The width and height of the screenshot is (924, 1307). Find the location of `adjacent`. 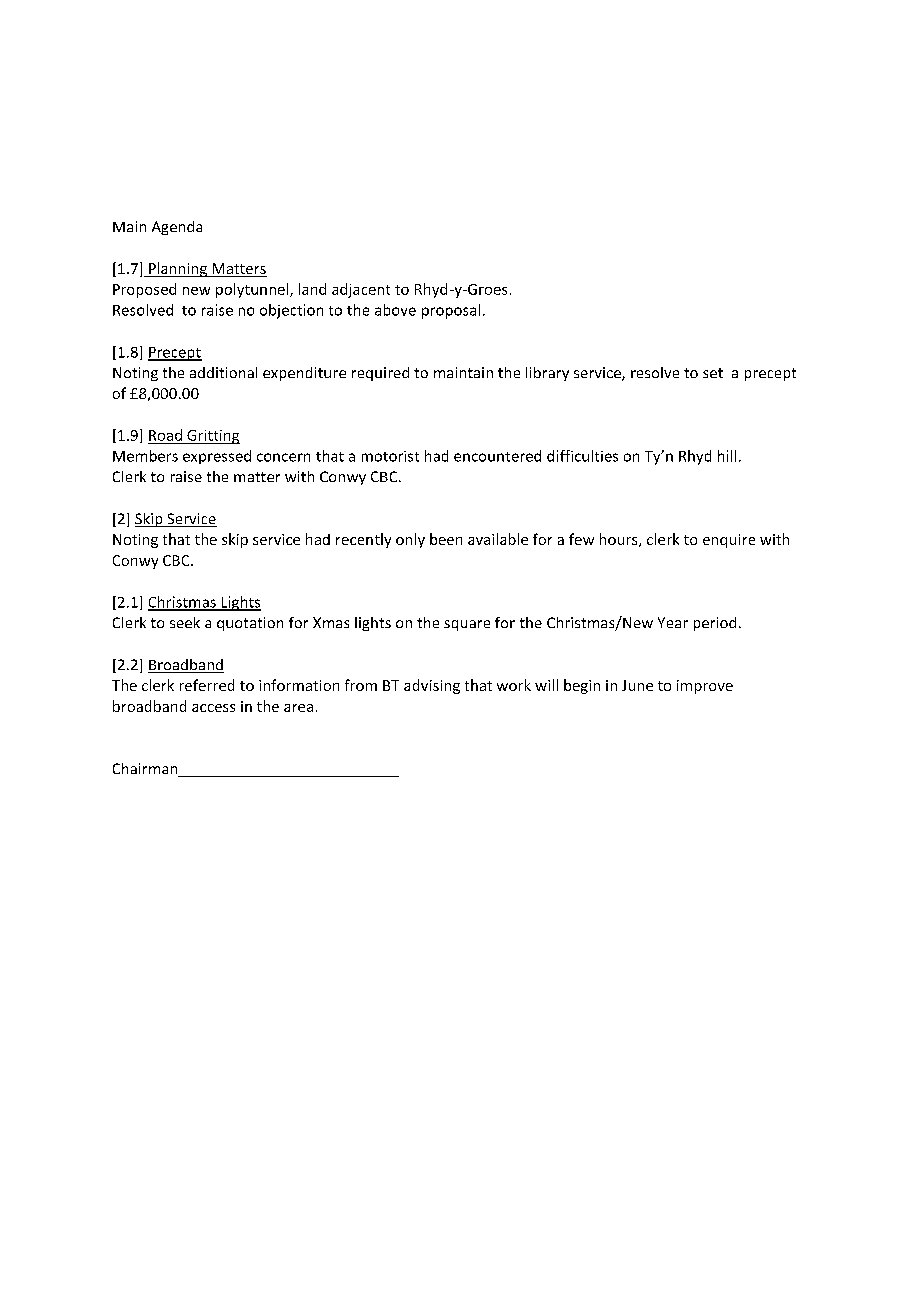

adjacent is located at coordinates (361, 290).
